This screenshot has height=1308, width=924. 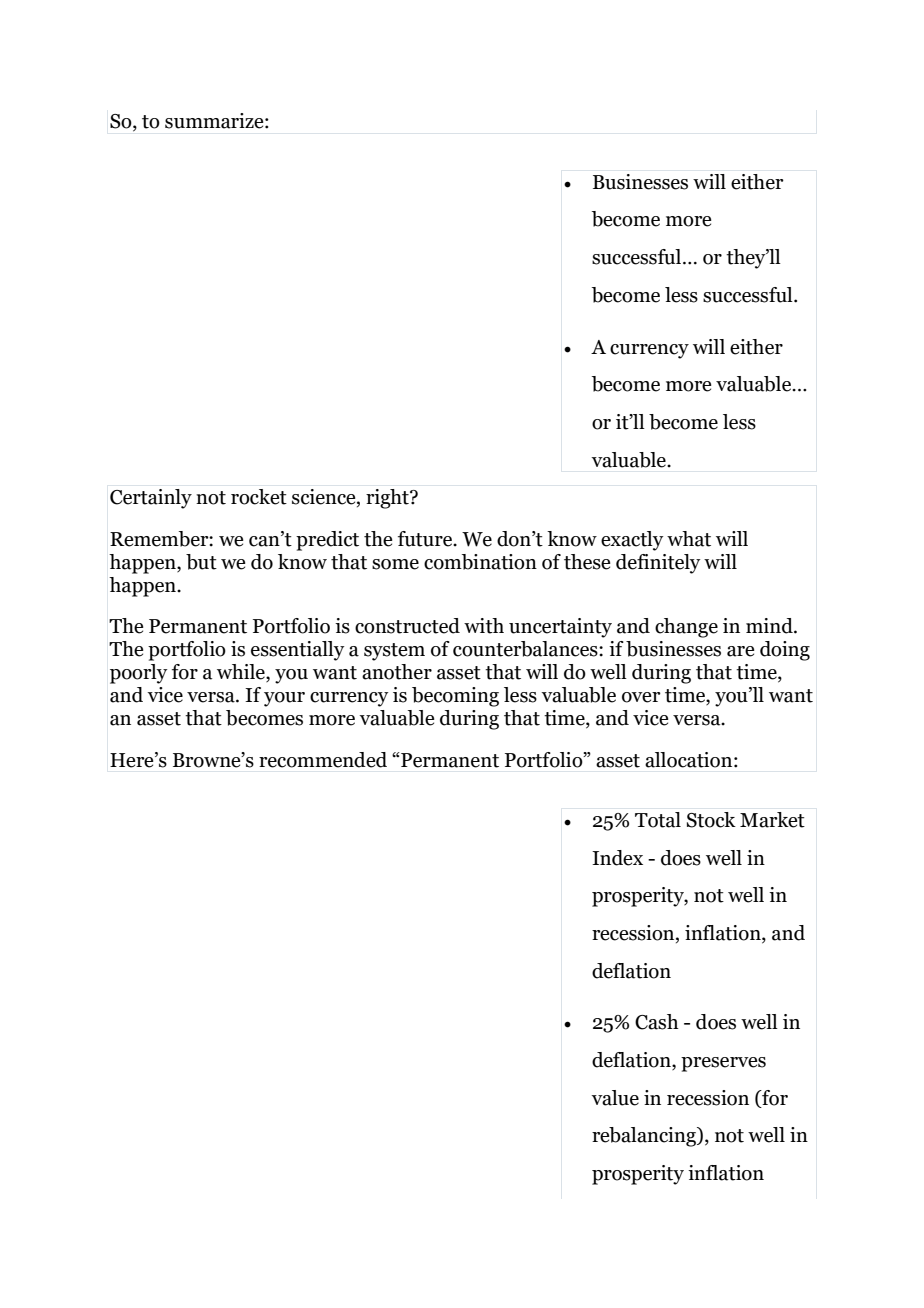 I want to click on are, so click(x=741, y=651).
